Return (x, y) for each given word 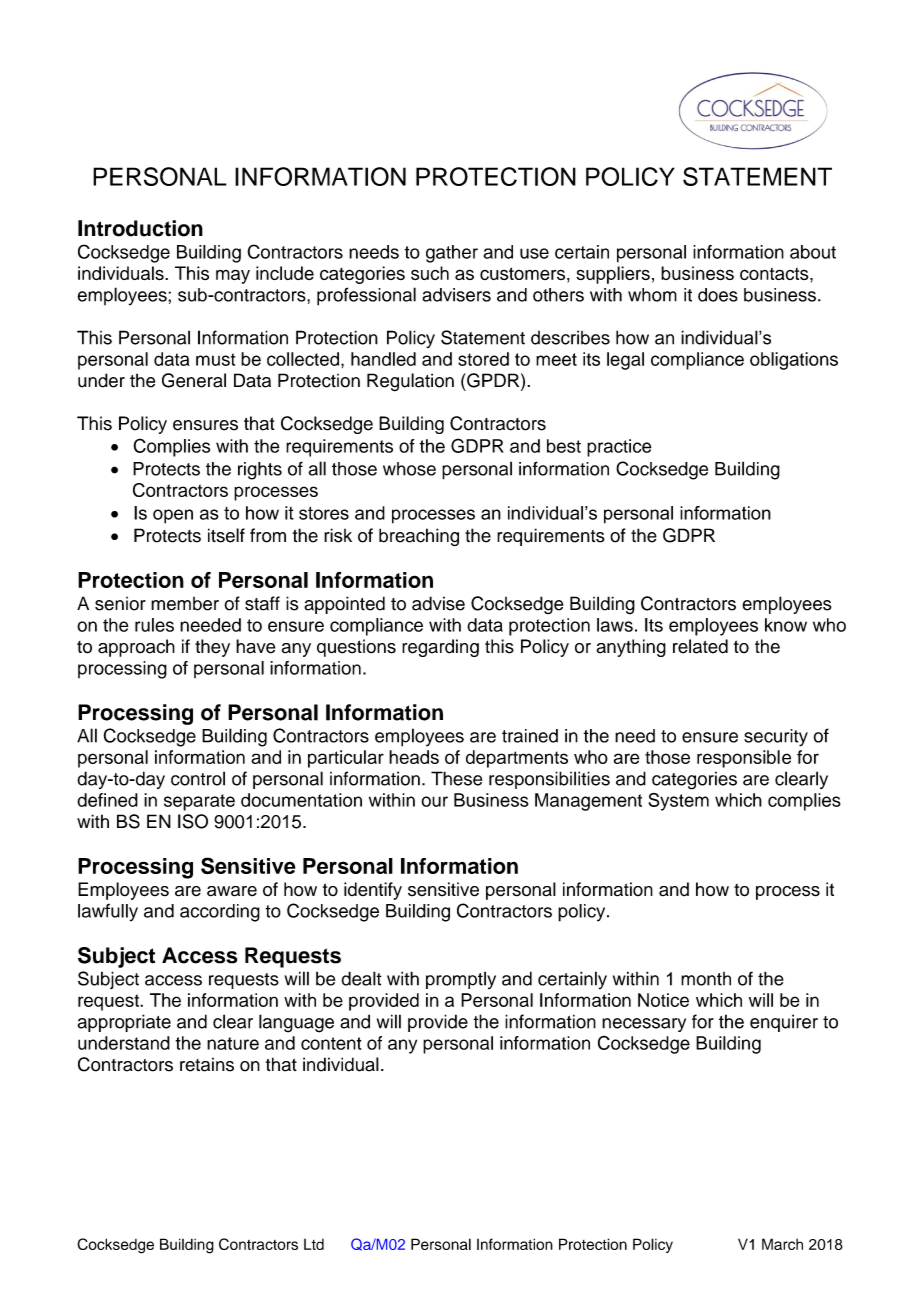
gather (452, 254)
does (718, 295)
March (782, 1244)
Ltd (314, 1244)
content (331, 1043)
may (233, 276)
